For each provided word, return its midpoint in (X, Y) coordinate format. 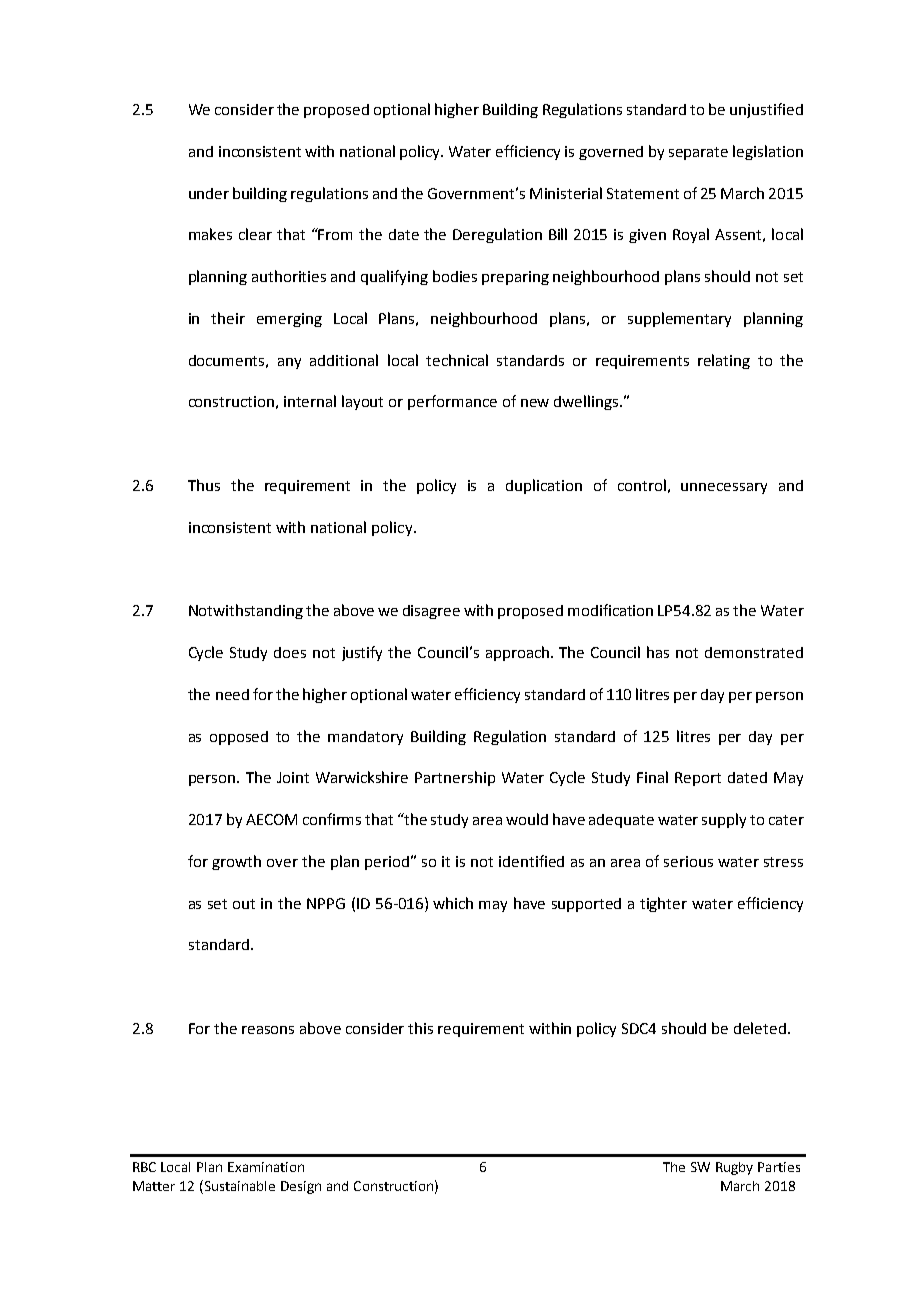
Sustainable (238, 1185)
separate (698, 153)
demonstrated (754, 652)
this (420, 1028)
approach (519, 653)
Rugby (734, 1168)
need (232, 694)
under (209, 193)
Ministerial (566, 193)
